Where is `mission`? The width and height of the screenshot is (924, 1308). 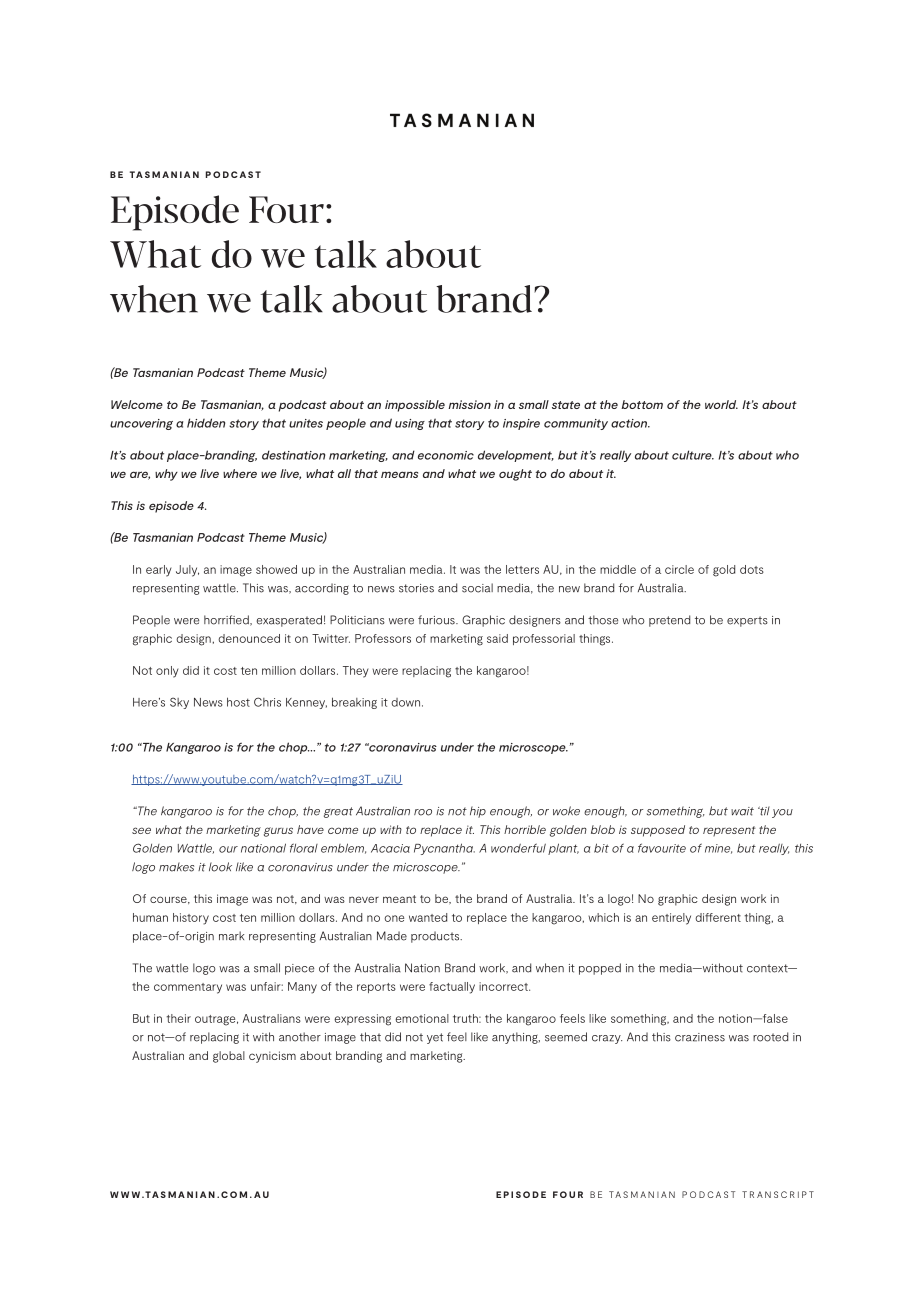 mission is located at coordinates (469, 404).
